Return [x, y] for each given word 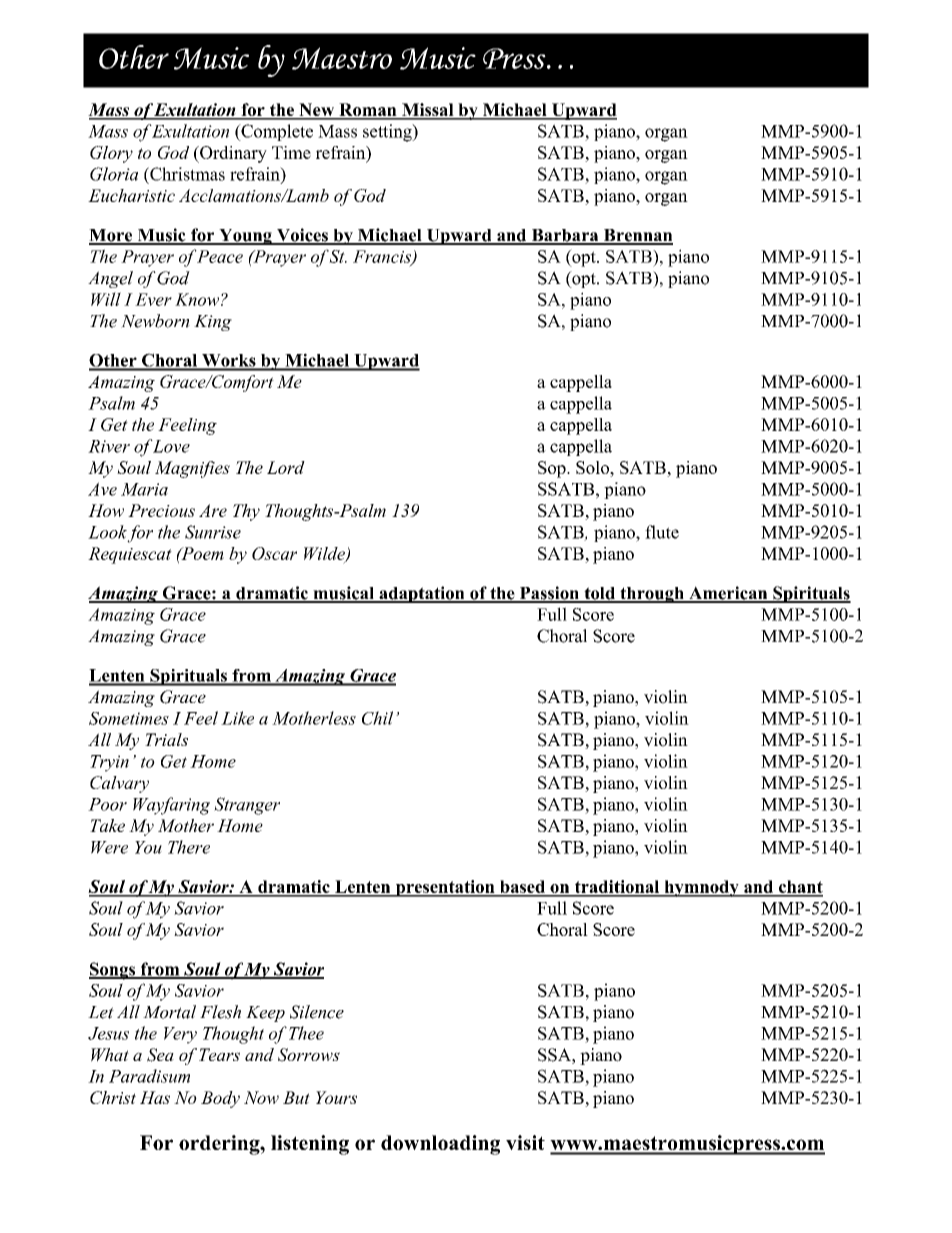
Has [155, 1097]
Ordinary [232, 154]
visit [525, 1142]
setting [388, 133]
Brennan [637, 236]
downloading [440, 1145]
